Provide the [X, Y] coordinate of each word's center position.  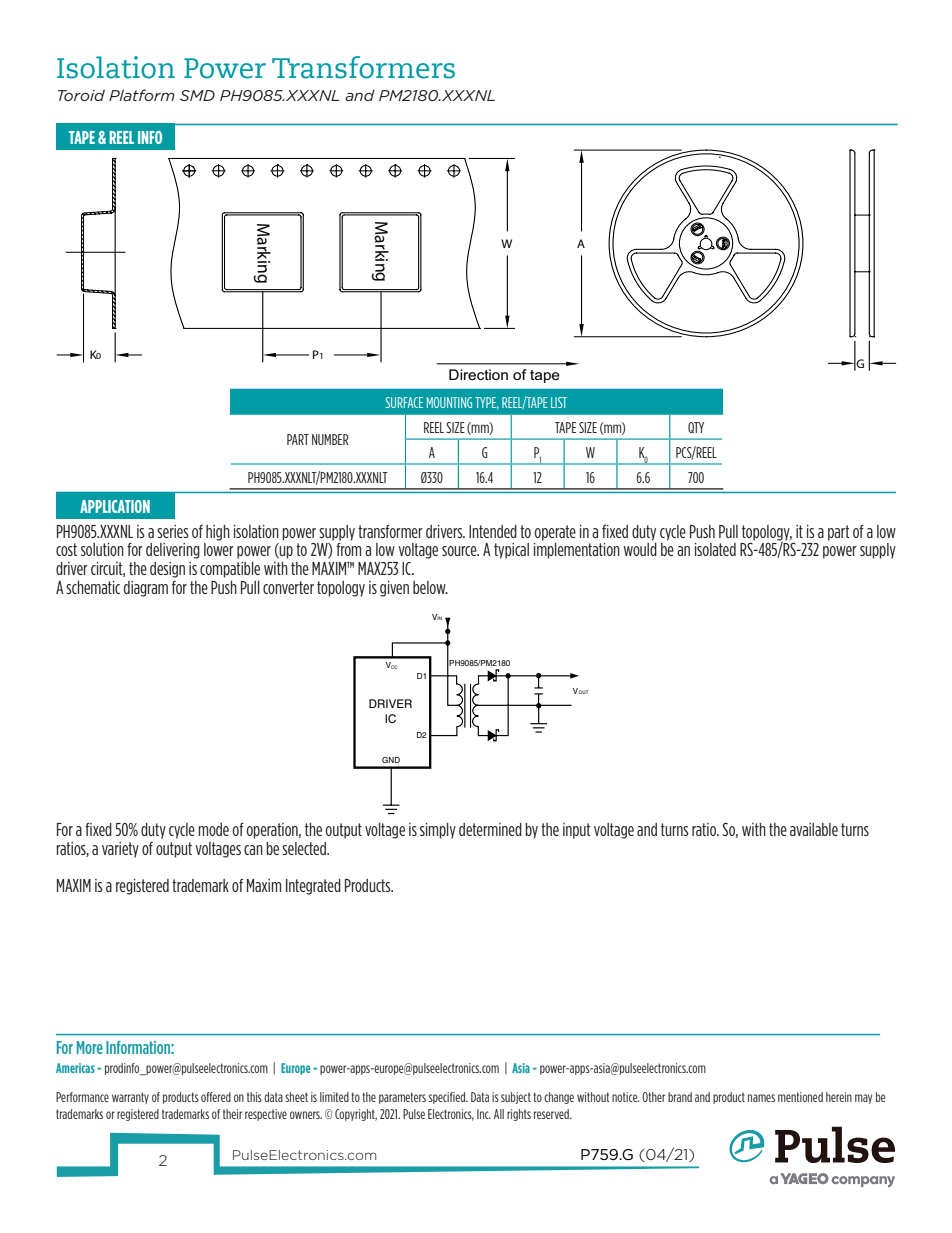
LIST [559, 402]
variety [120, 850]
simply [438, 831]
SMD [197, 95]
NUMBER [330, 439]
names [761, 1098]
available [814, 829]
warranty [130, 1098]
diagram [146, 589]
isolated [715, 549]
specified [448, 1098]
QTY [696, 427]
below [430, 587]
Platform [142, 95]
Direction [478, 374]
